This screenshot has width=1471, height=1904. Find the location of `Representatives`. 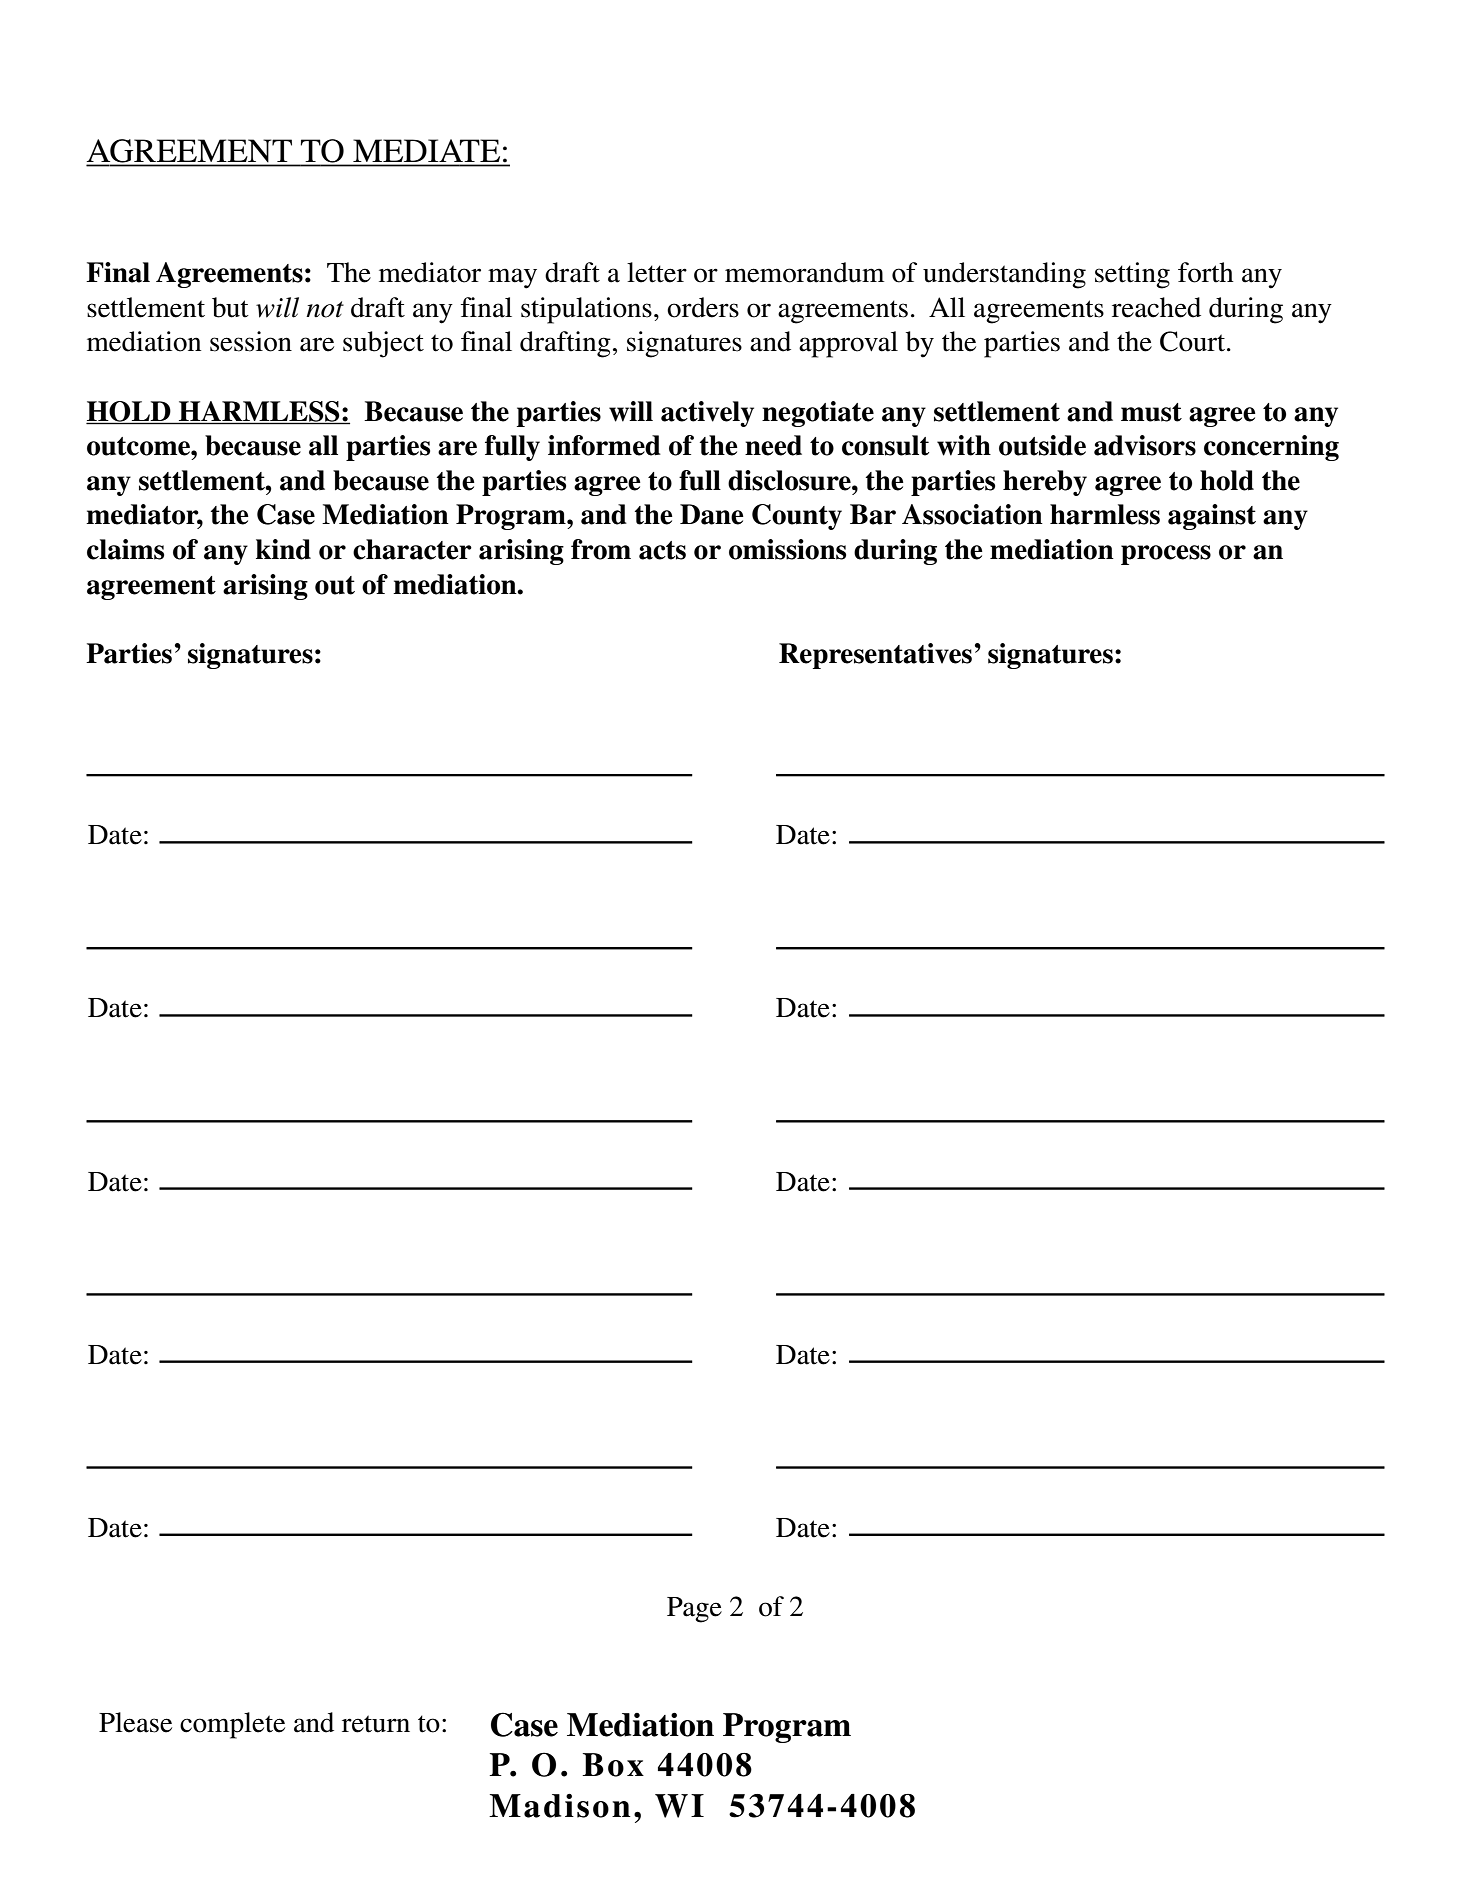

Representatives is located at coordinates (875, 656).
